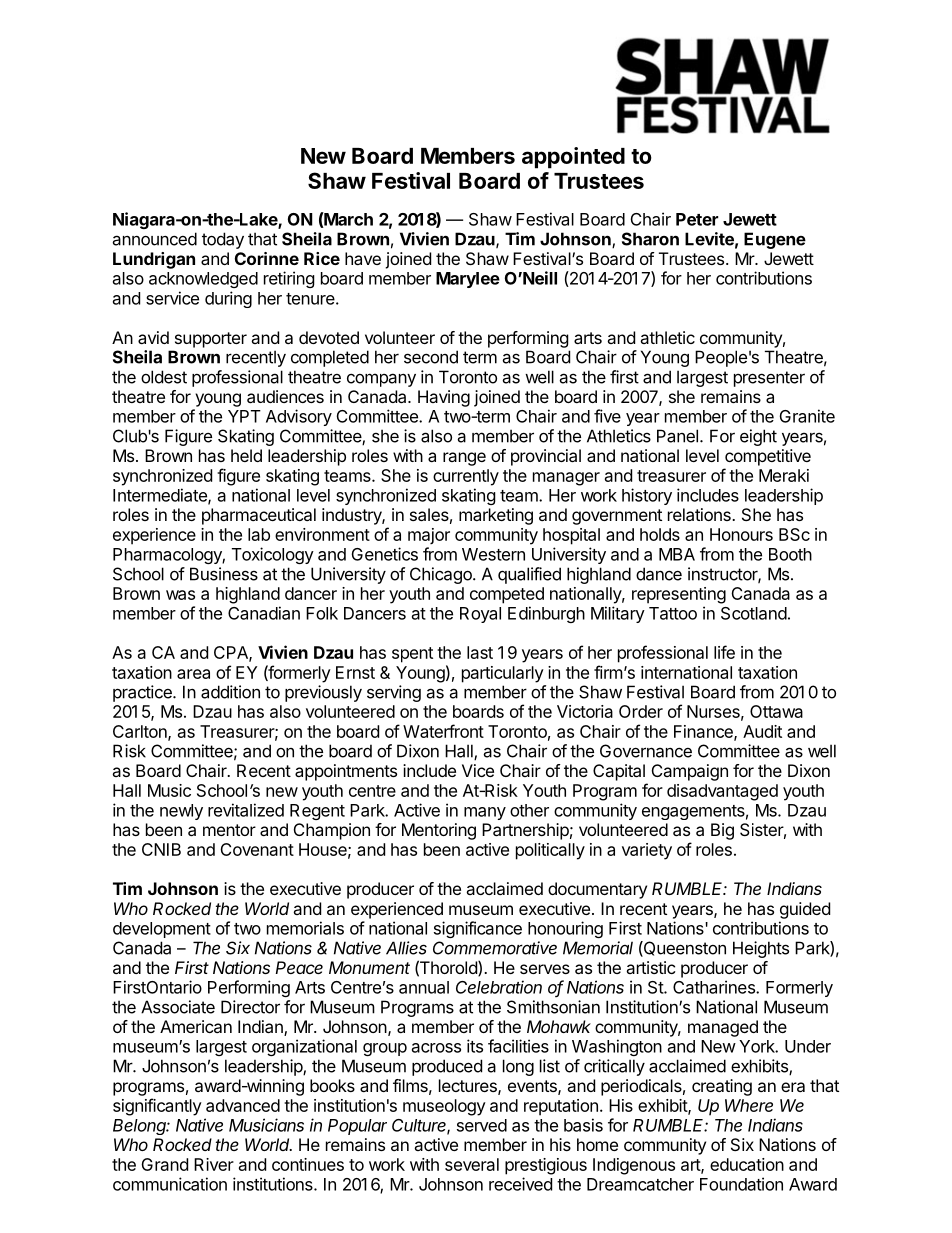 The width and height of the page is (952, 1233). What do you see at coordinates (697, 219) in the page?
I see `Peter` at bounding box center [697, 219].
